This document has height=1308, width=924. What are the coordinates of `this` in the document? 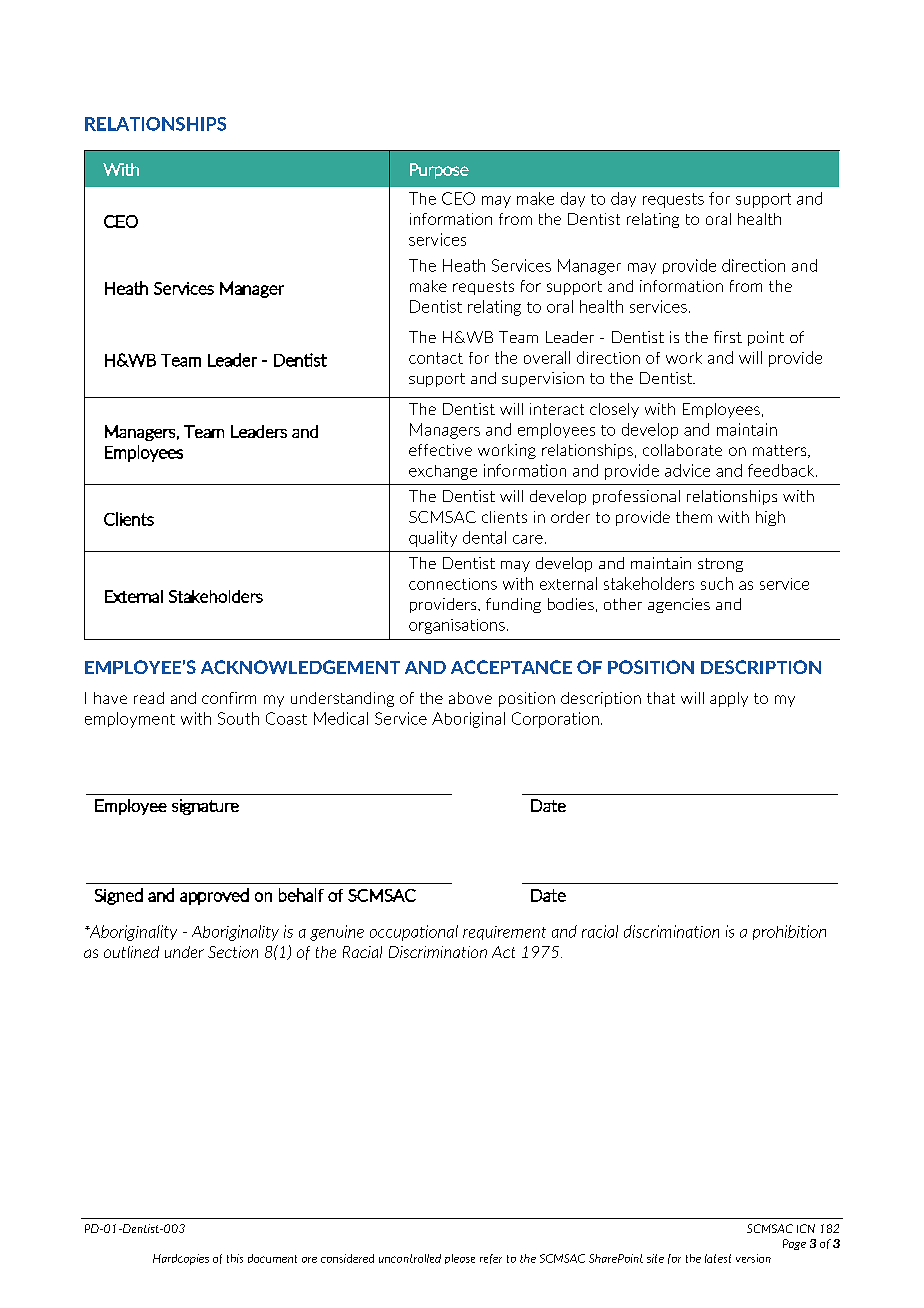 It's located at (235, 1258).
